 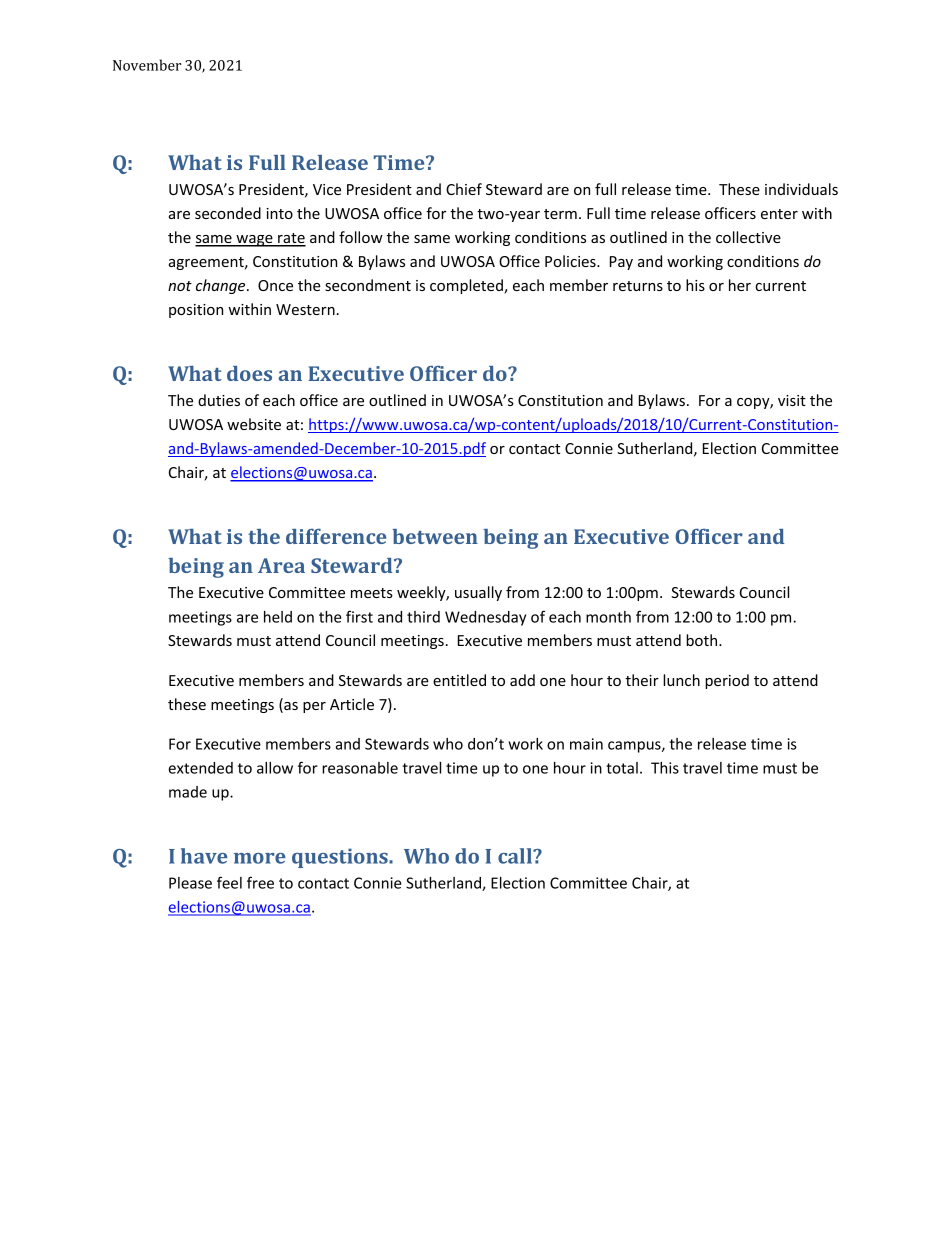 What do you see at coordinates (147, 65) in the screenshot?
I see `November` at bounding box center [147, 65].
